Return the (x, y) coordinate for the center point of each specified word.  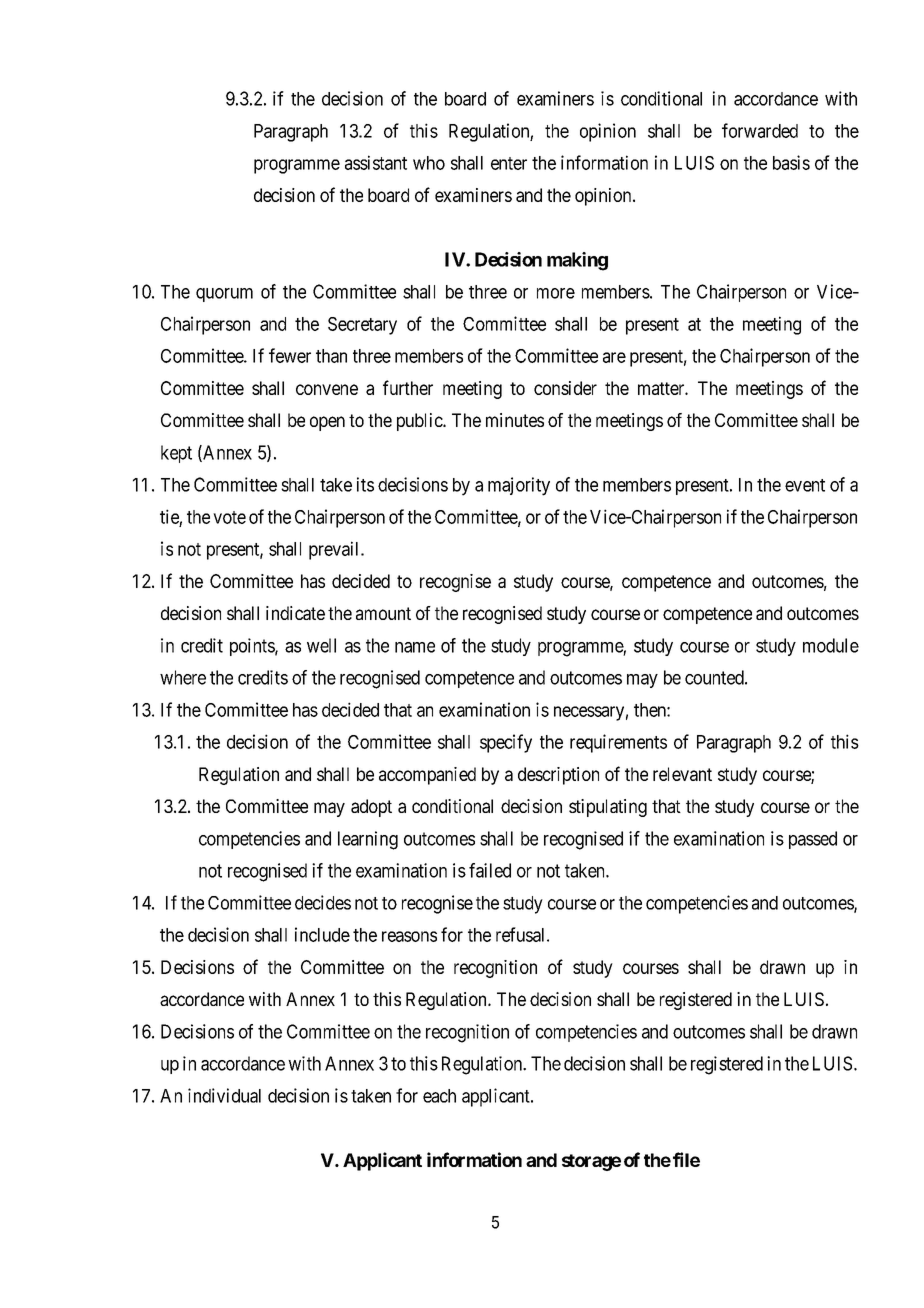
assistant (376, 162)
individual (224, 1095)
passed (813, 840)
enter (509, 163)
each (439, 1096)
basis (791, 162)
